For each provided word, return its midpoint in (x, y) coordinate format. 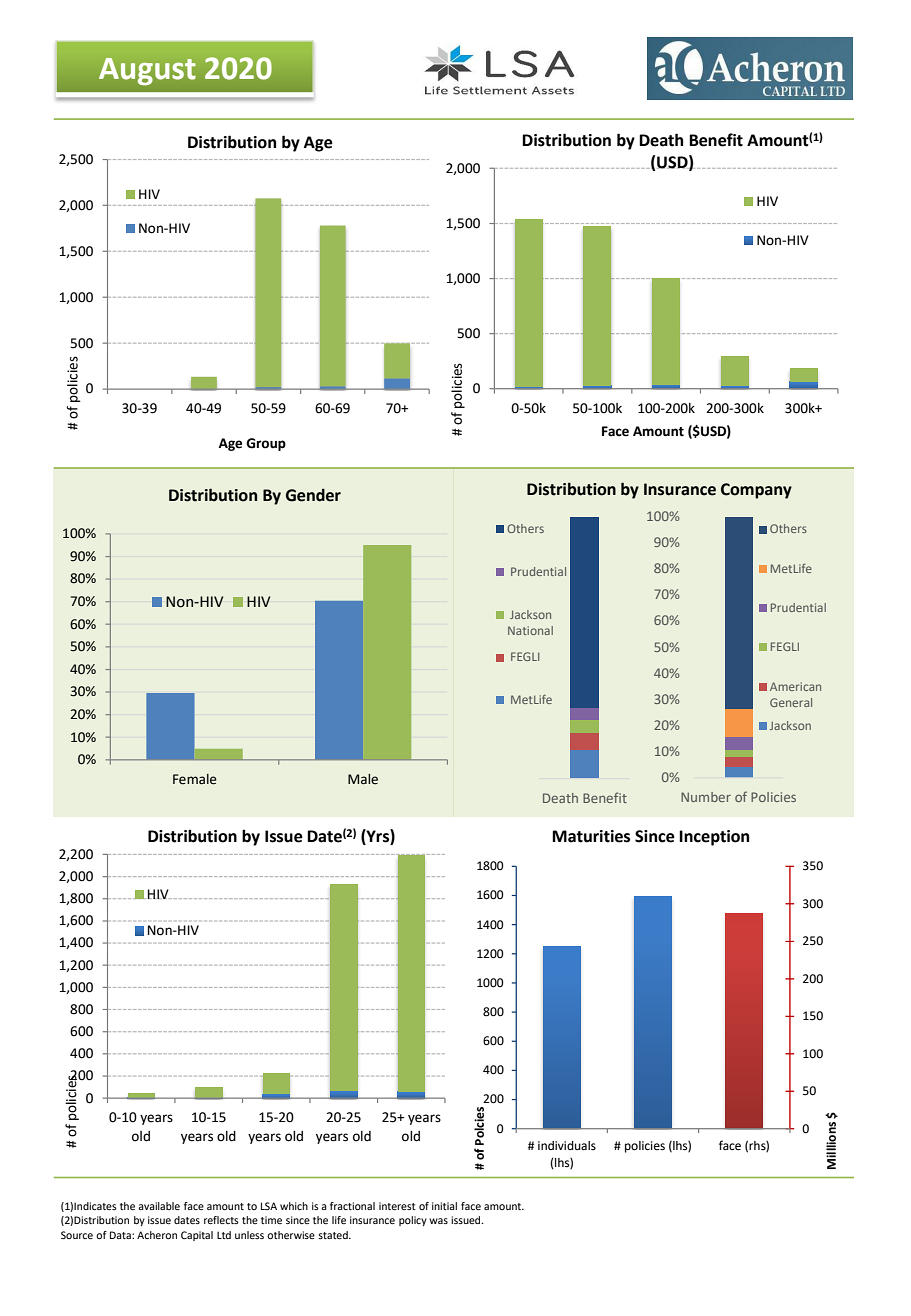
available (159, 1206)
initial (444, 1206)
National (530, 630)
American (795, 686)
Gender (313, 495)
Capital (197, 1236)
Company (756, 491)
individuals (567, 1146)
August (147, 71)
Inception (714, 838)
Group (266, 444)
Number (706, 797)
